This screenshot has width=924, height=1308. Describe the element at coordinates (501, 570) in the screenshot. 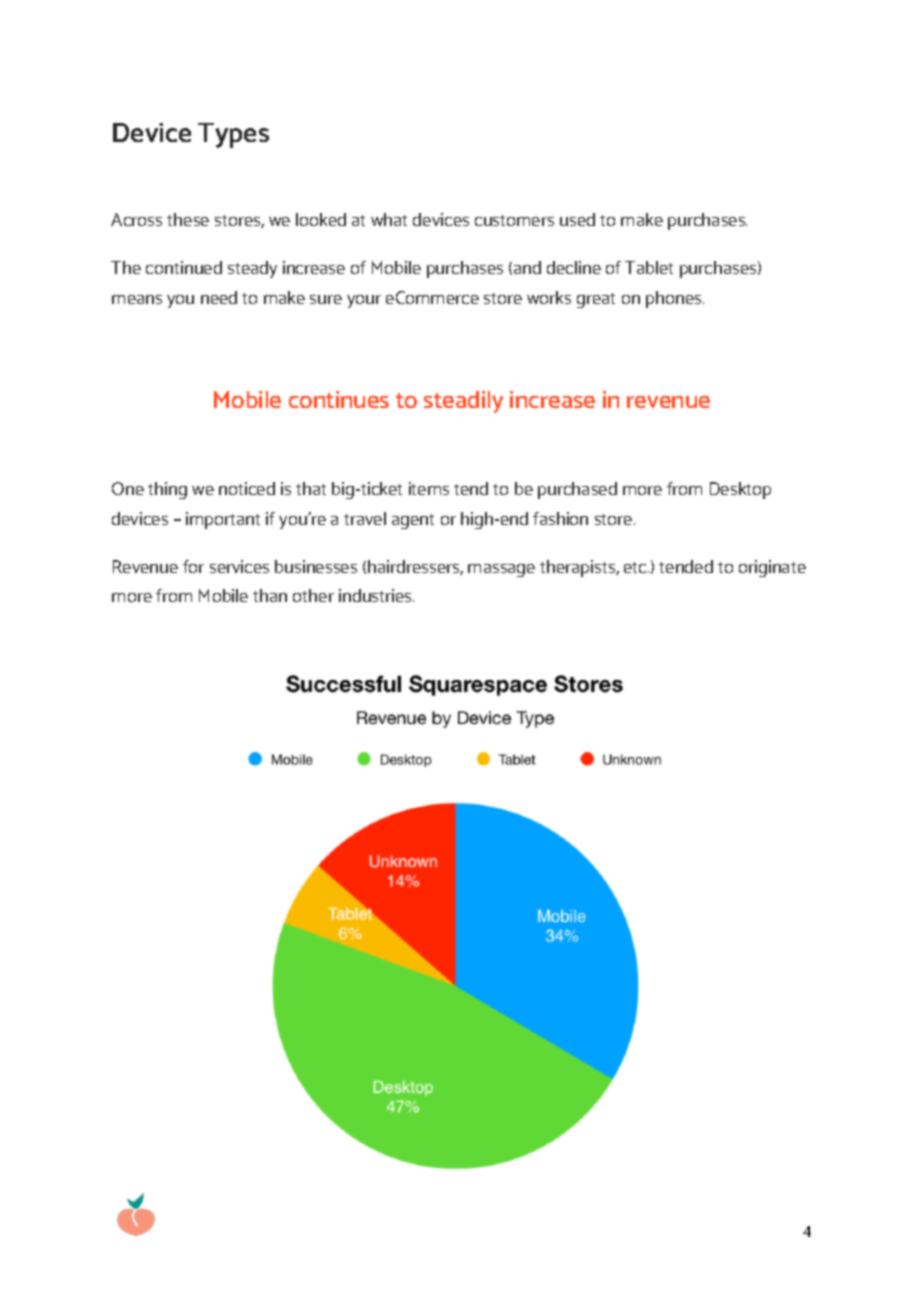

I see `massage` at that location.
